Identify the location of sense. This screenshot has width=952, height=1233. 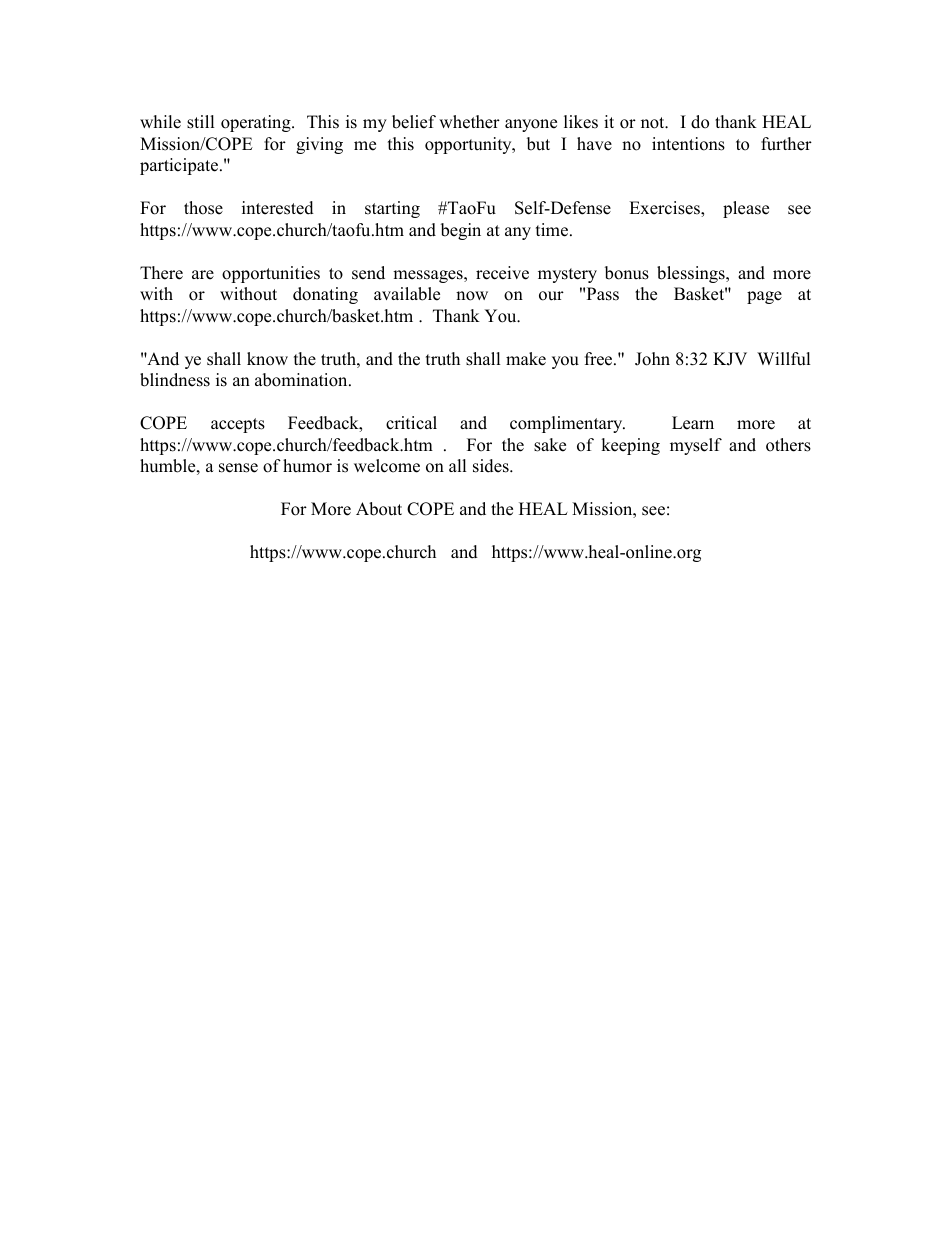
(238, 468).
